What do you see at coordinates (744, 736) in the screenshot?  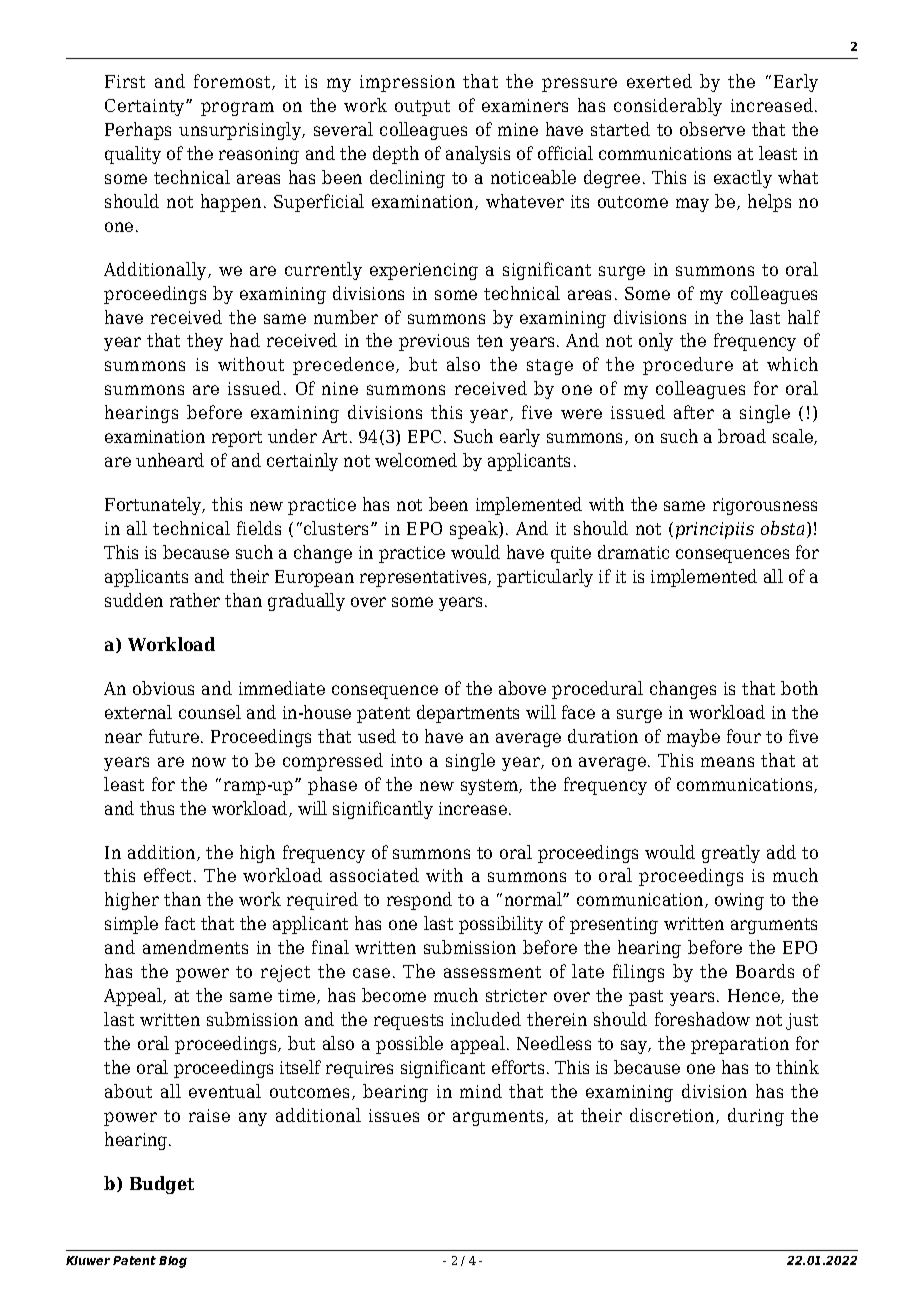 I see `four` at bounding box center [744, 736].
